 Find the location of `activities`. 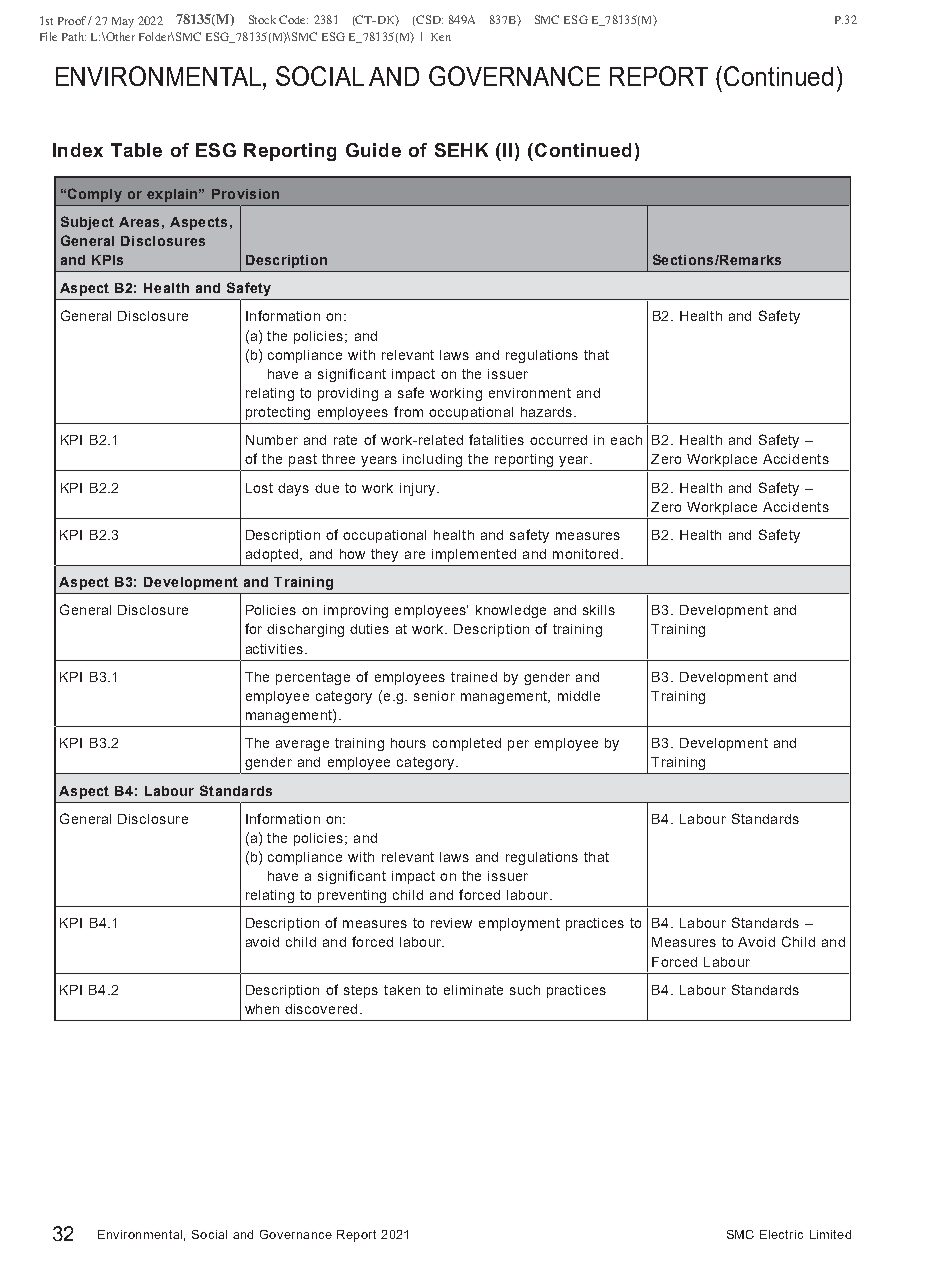

activities is located at coordinates (274, 649).
